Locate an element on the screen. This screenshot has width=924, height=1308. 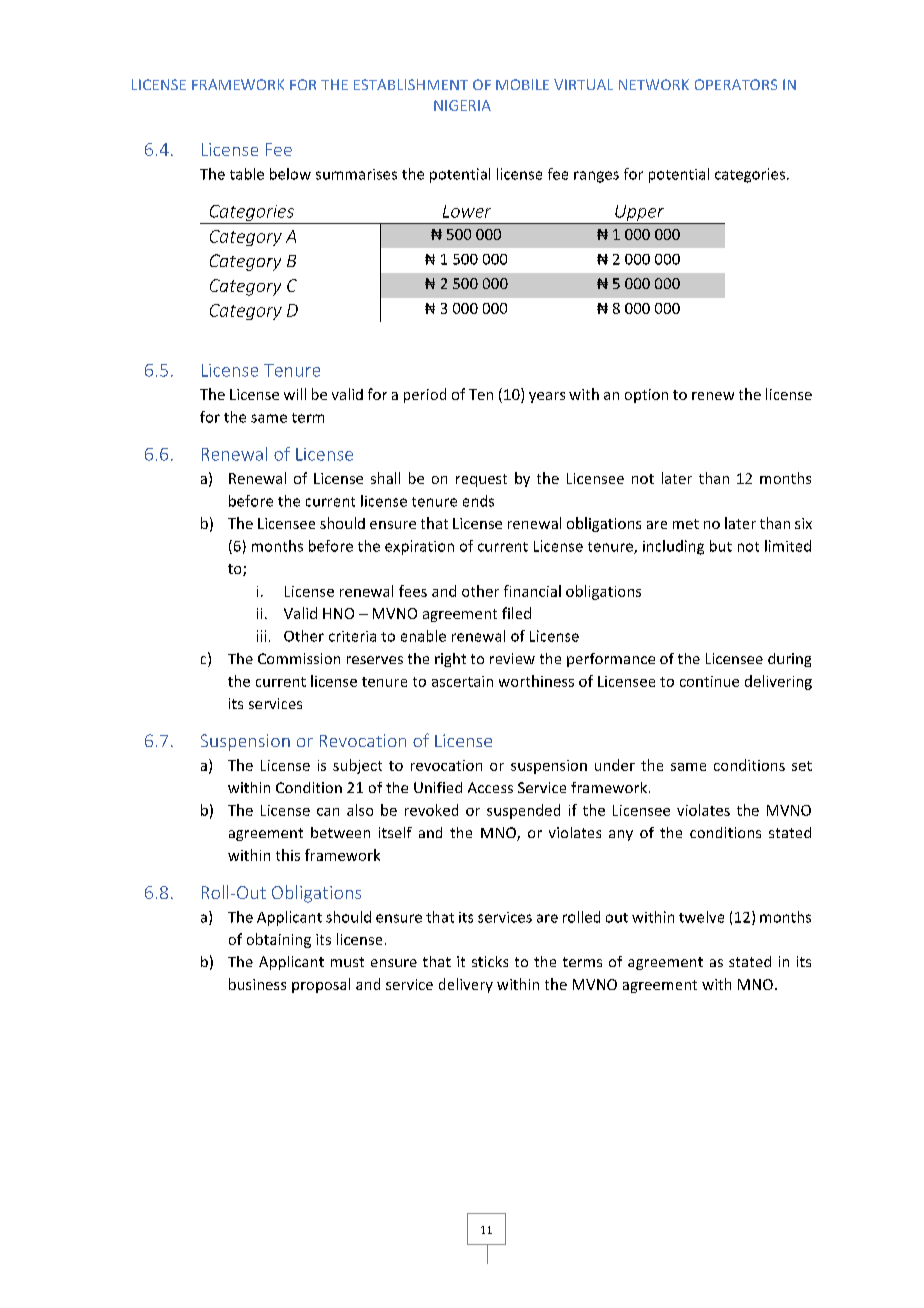
below is located at coordinates (290, 174).
